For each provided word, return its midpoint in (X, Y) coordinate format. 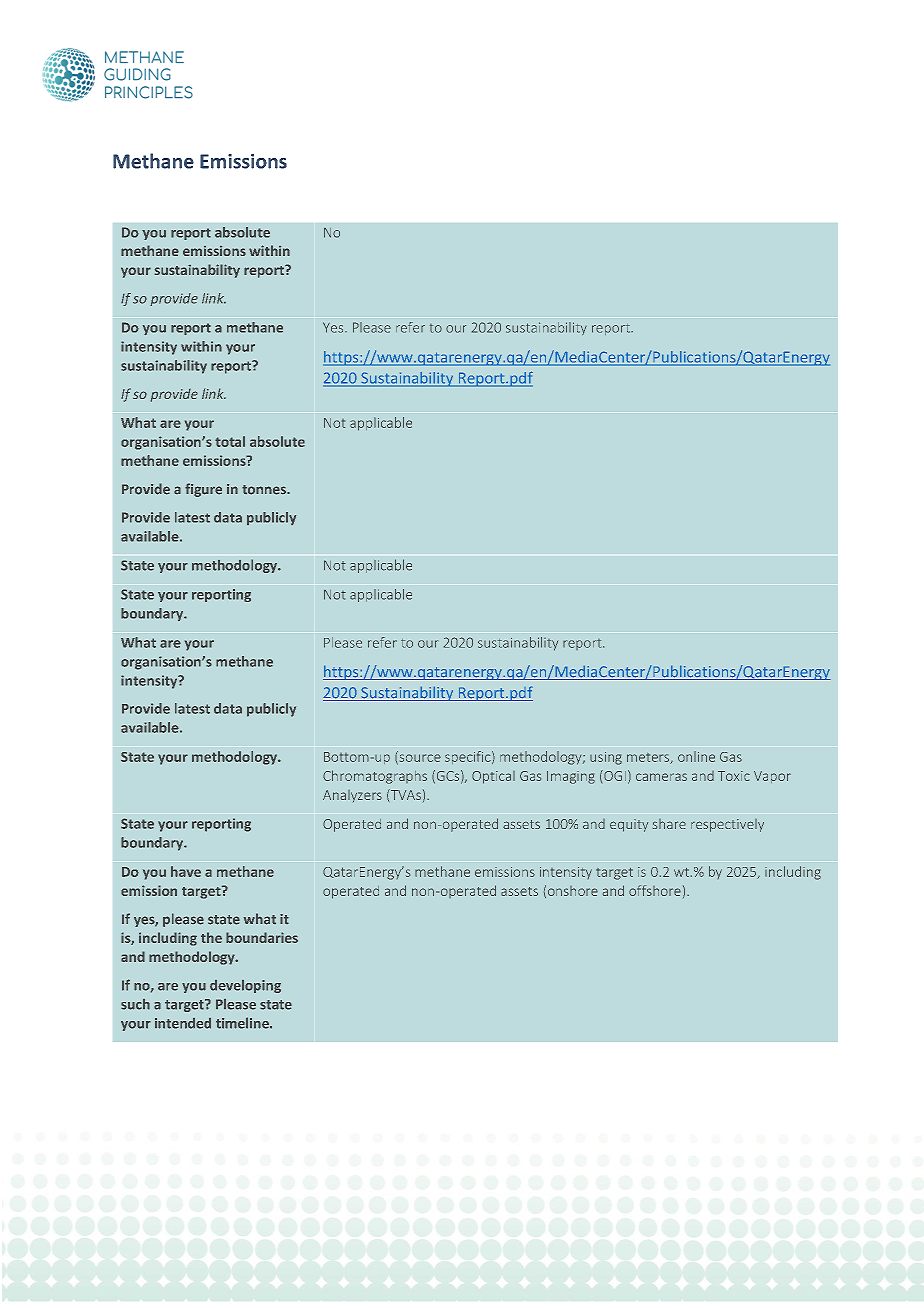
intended (183, 1023)
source (419, 759)
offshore (655, 890)
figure (203, 490)
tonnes (265, 490)
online (696, 756)
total (230, 441)
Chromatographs (375, 777)
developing (245, 986)
